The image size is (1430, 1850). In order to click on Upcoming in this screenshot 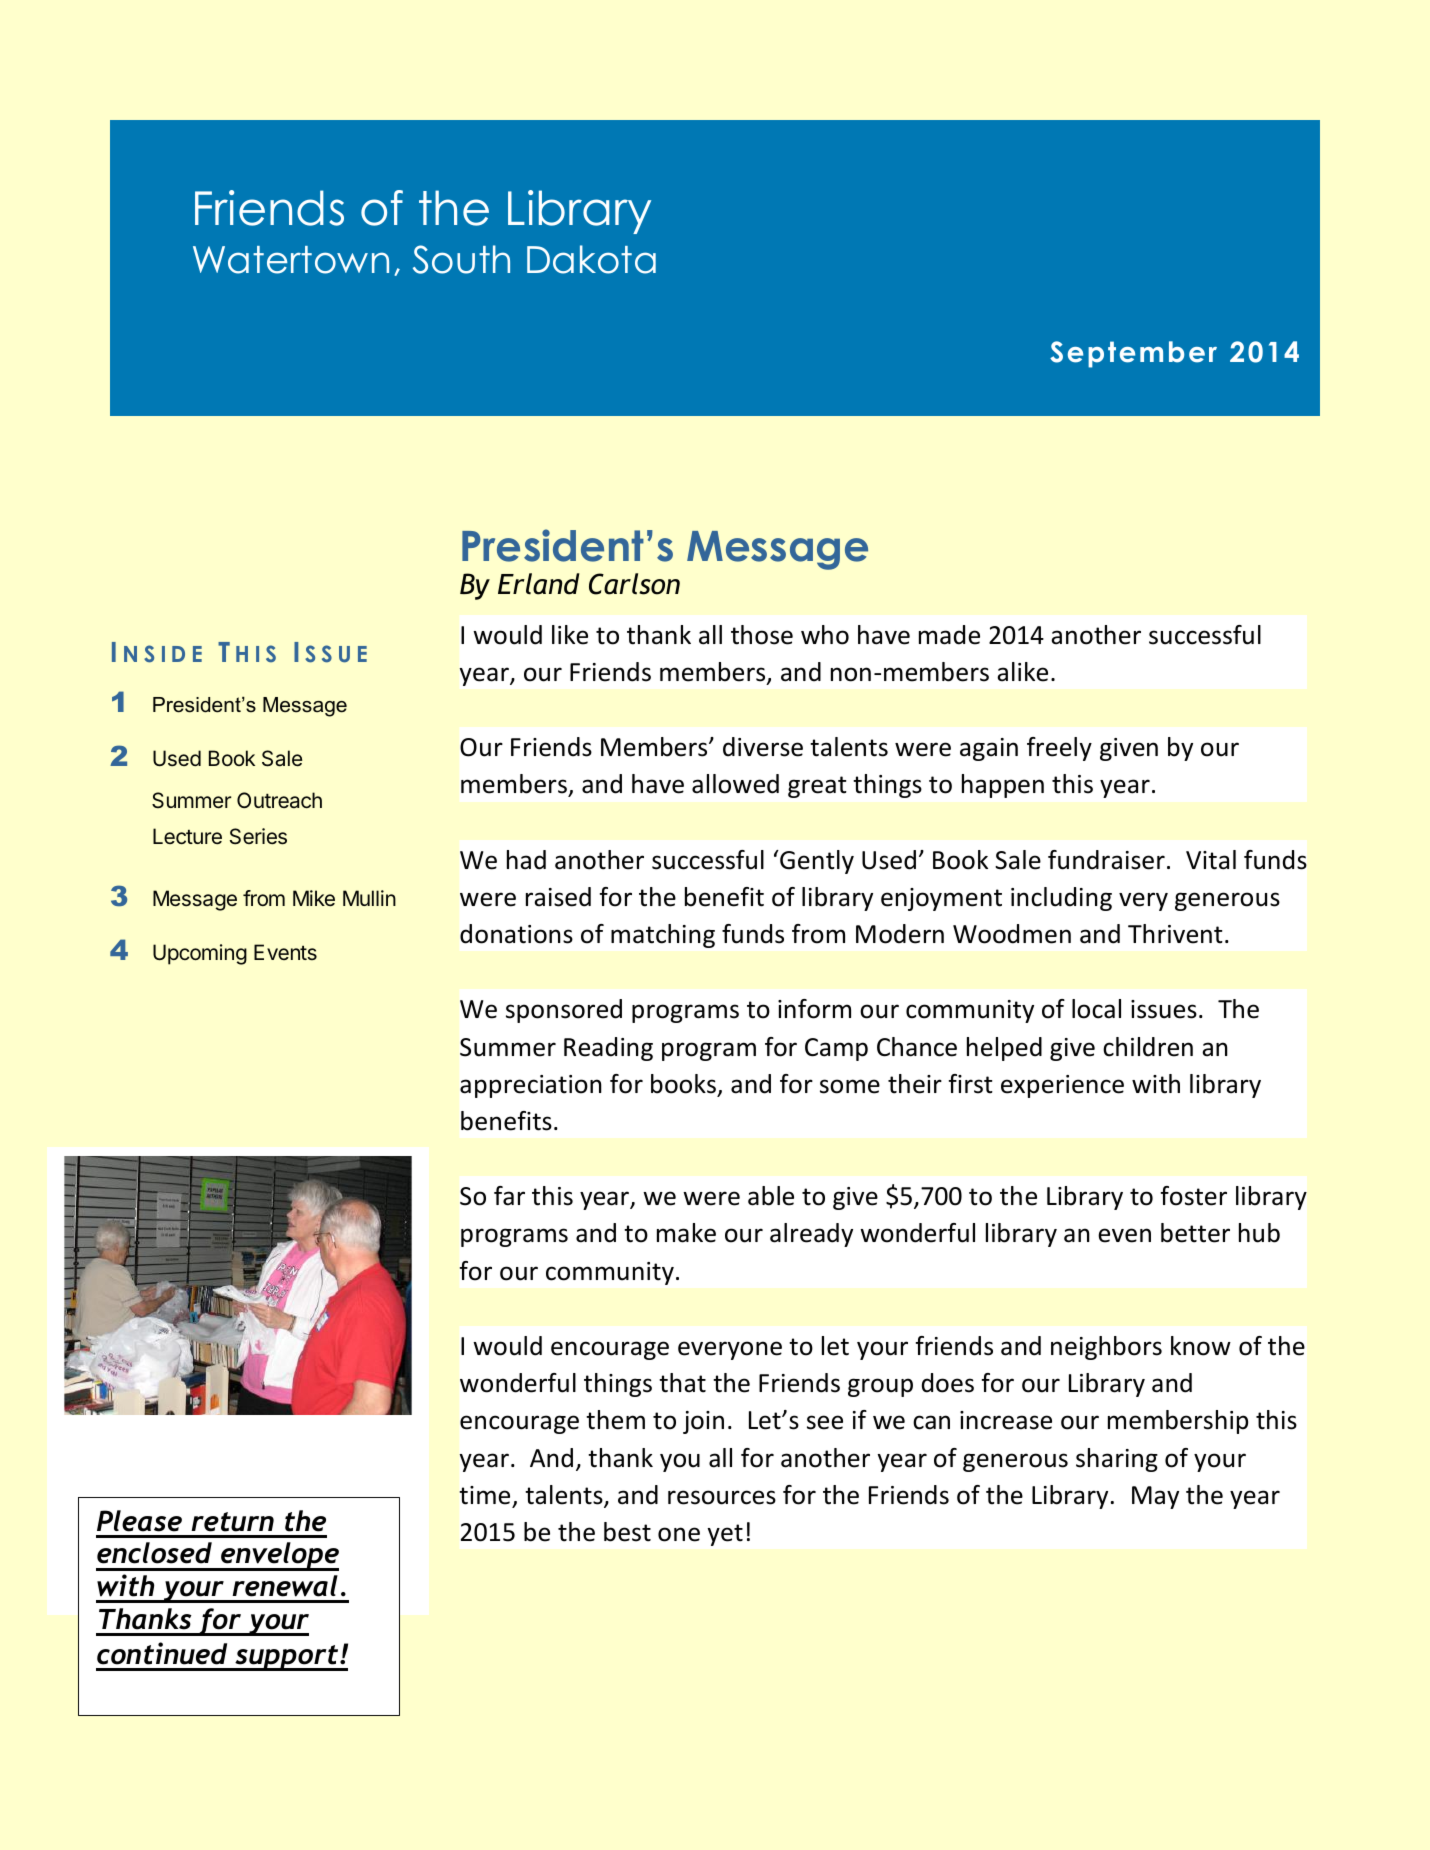, I will do `click(200, 954)`.
